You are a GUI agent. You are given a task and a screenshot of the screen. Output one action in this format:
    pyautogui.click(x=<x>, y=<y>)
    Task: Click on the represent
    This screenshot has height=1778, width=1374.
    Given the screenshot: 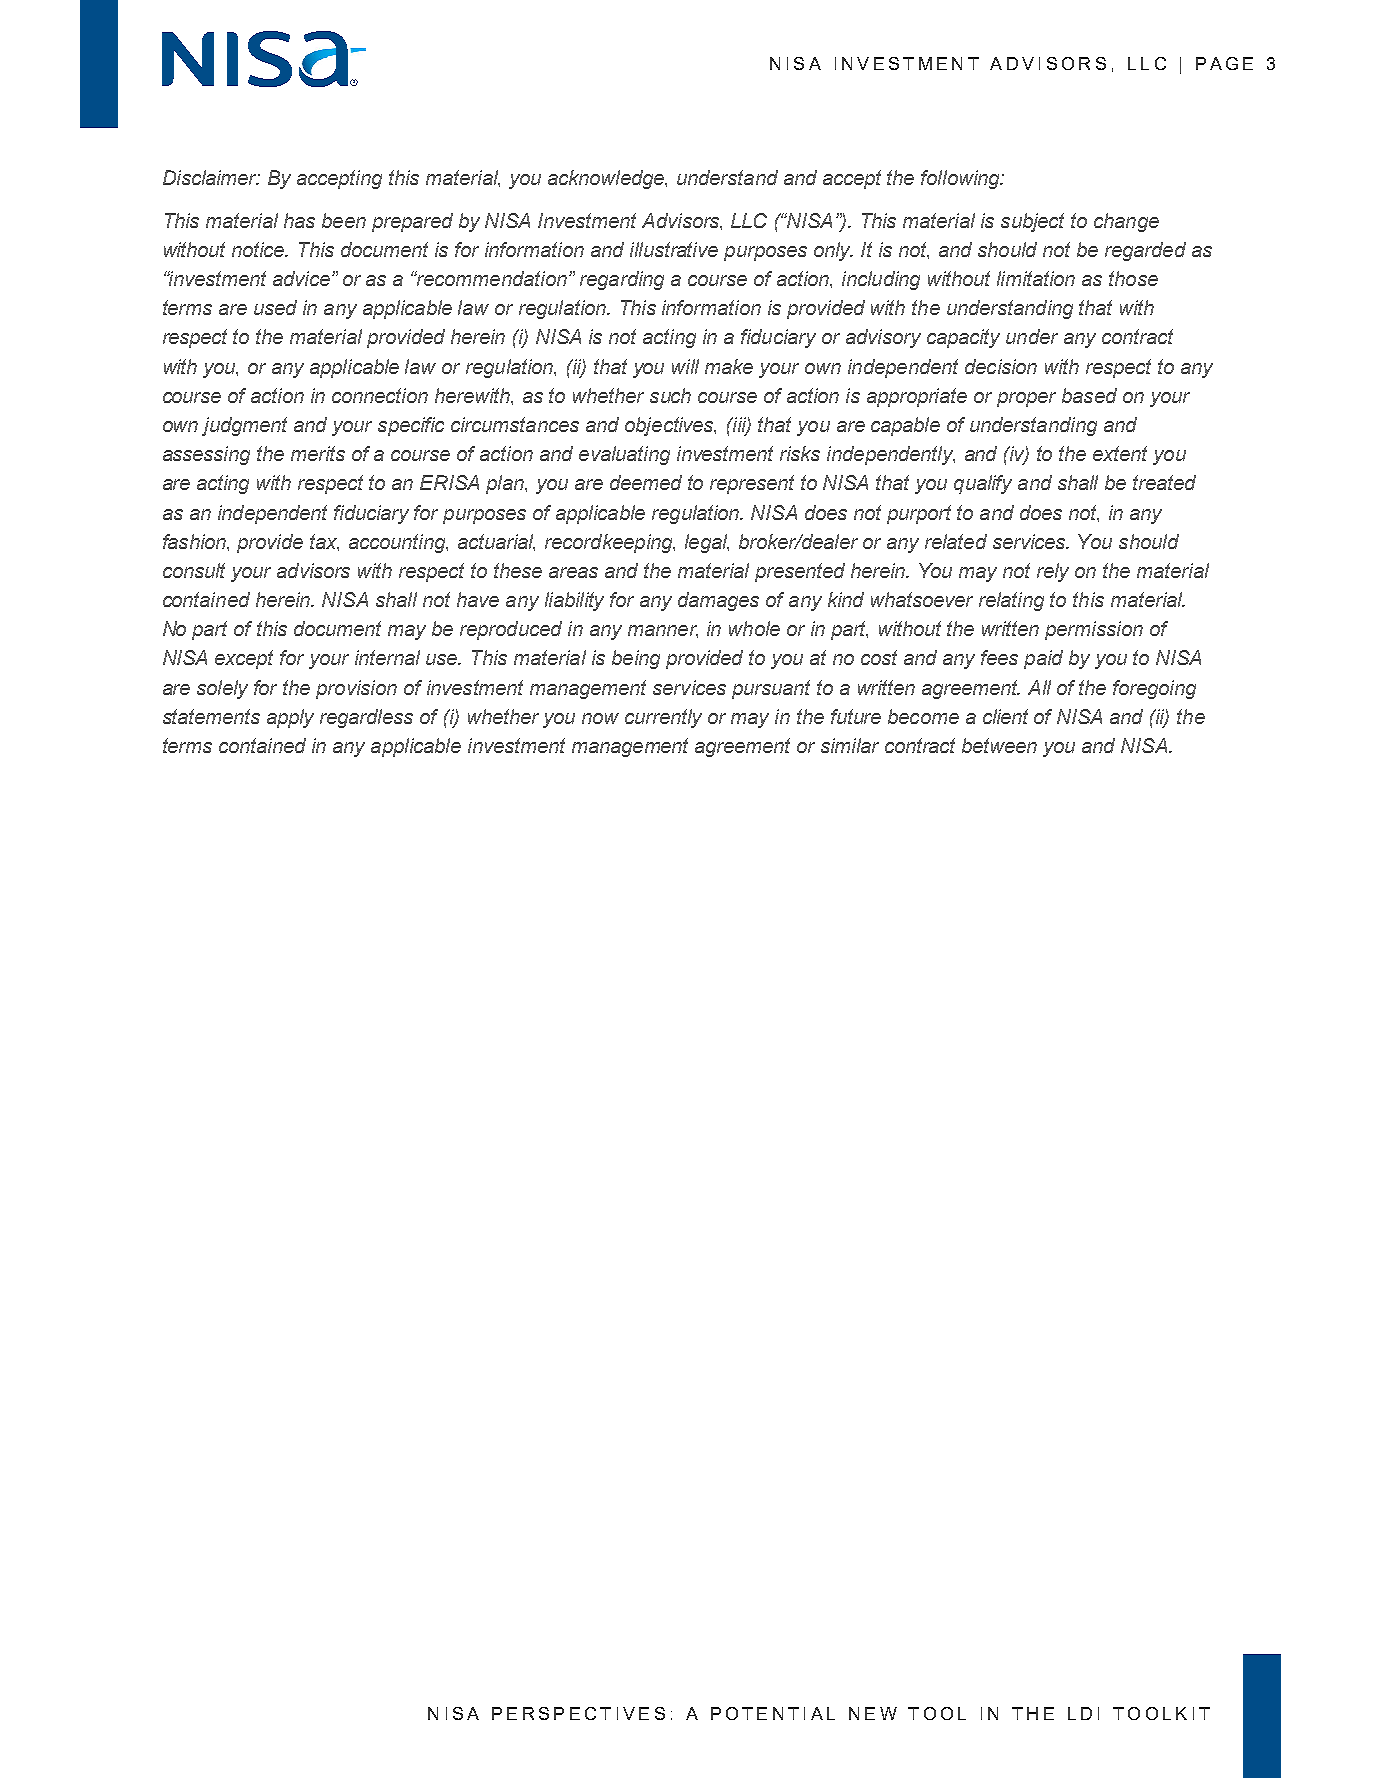 What is the action you would take?
    pyautogui.click(x=752, y=484)
